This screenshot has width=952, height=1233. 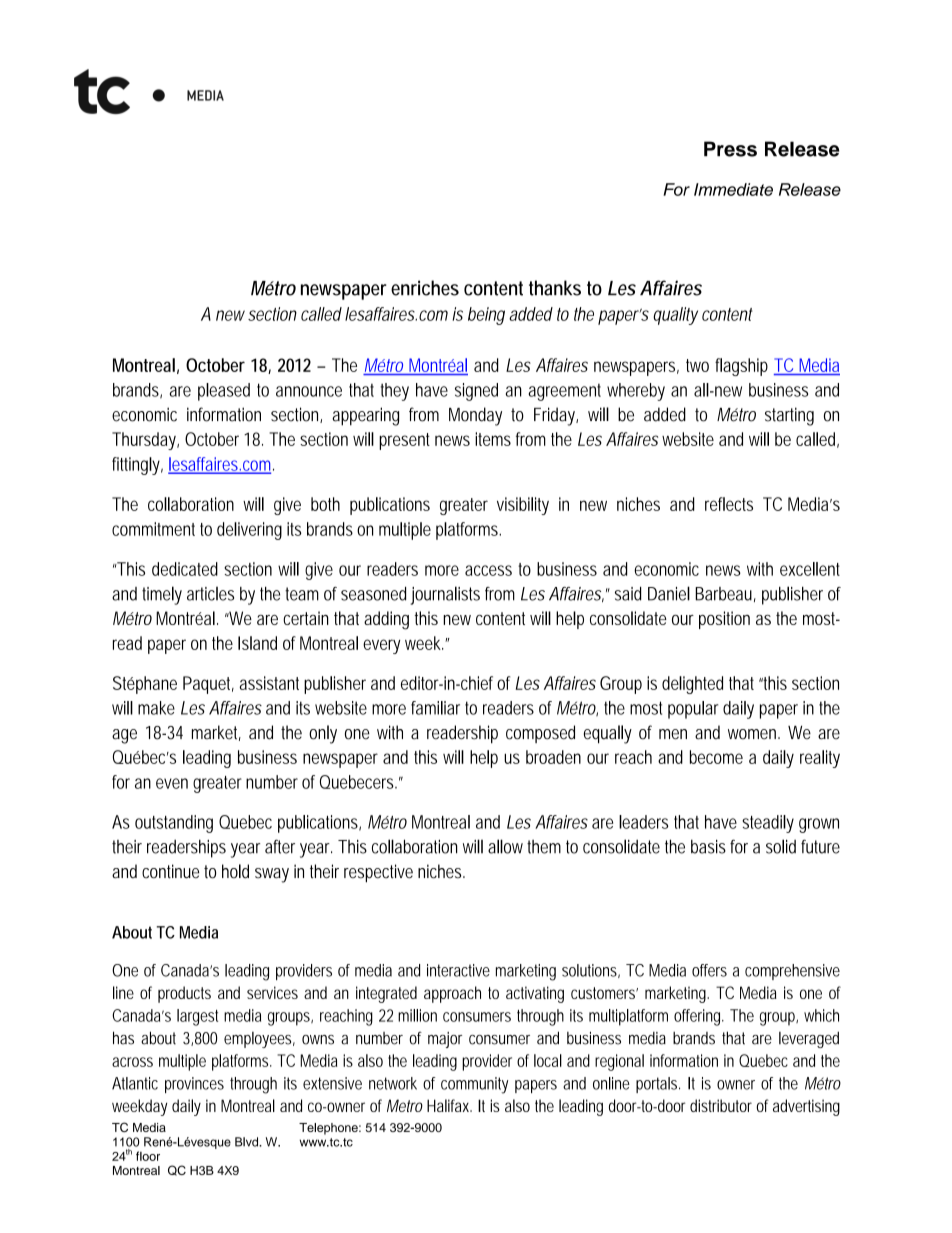 What do you see at coordinates (708, 846) in the screenshot?
I see `basis` at bounding box center [708, 846].
